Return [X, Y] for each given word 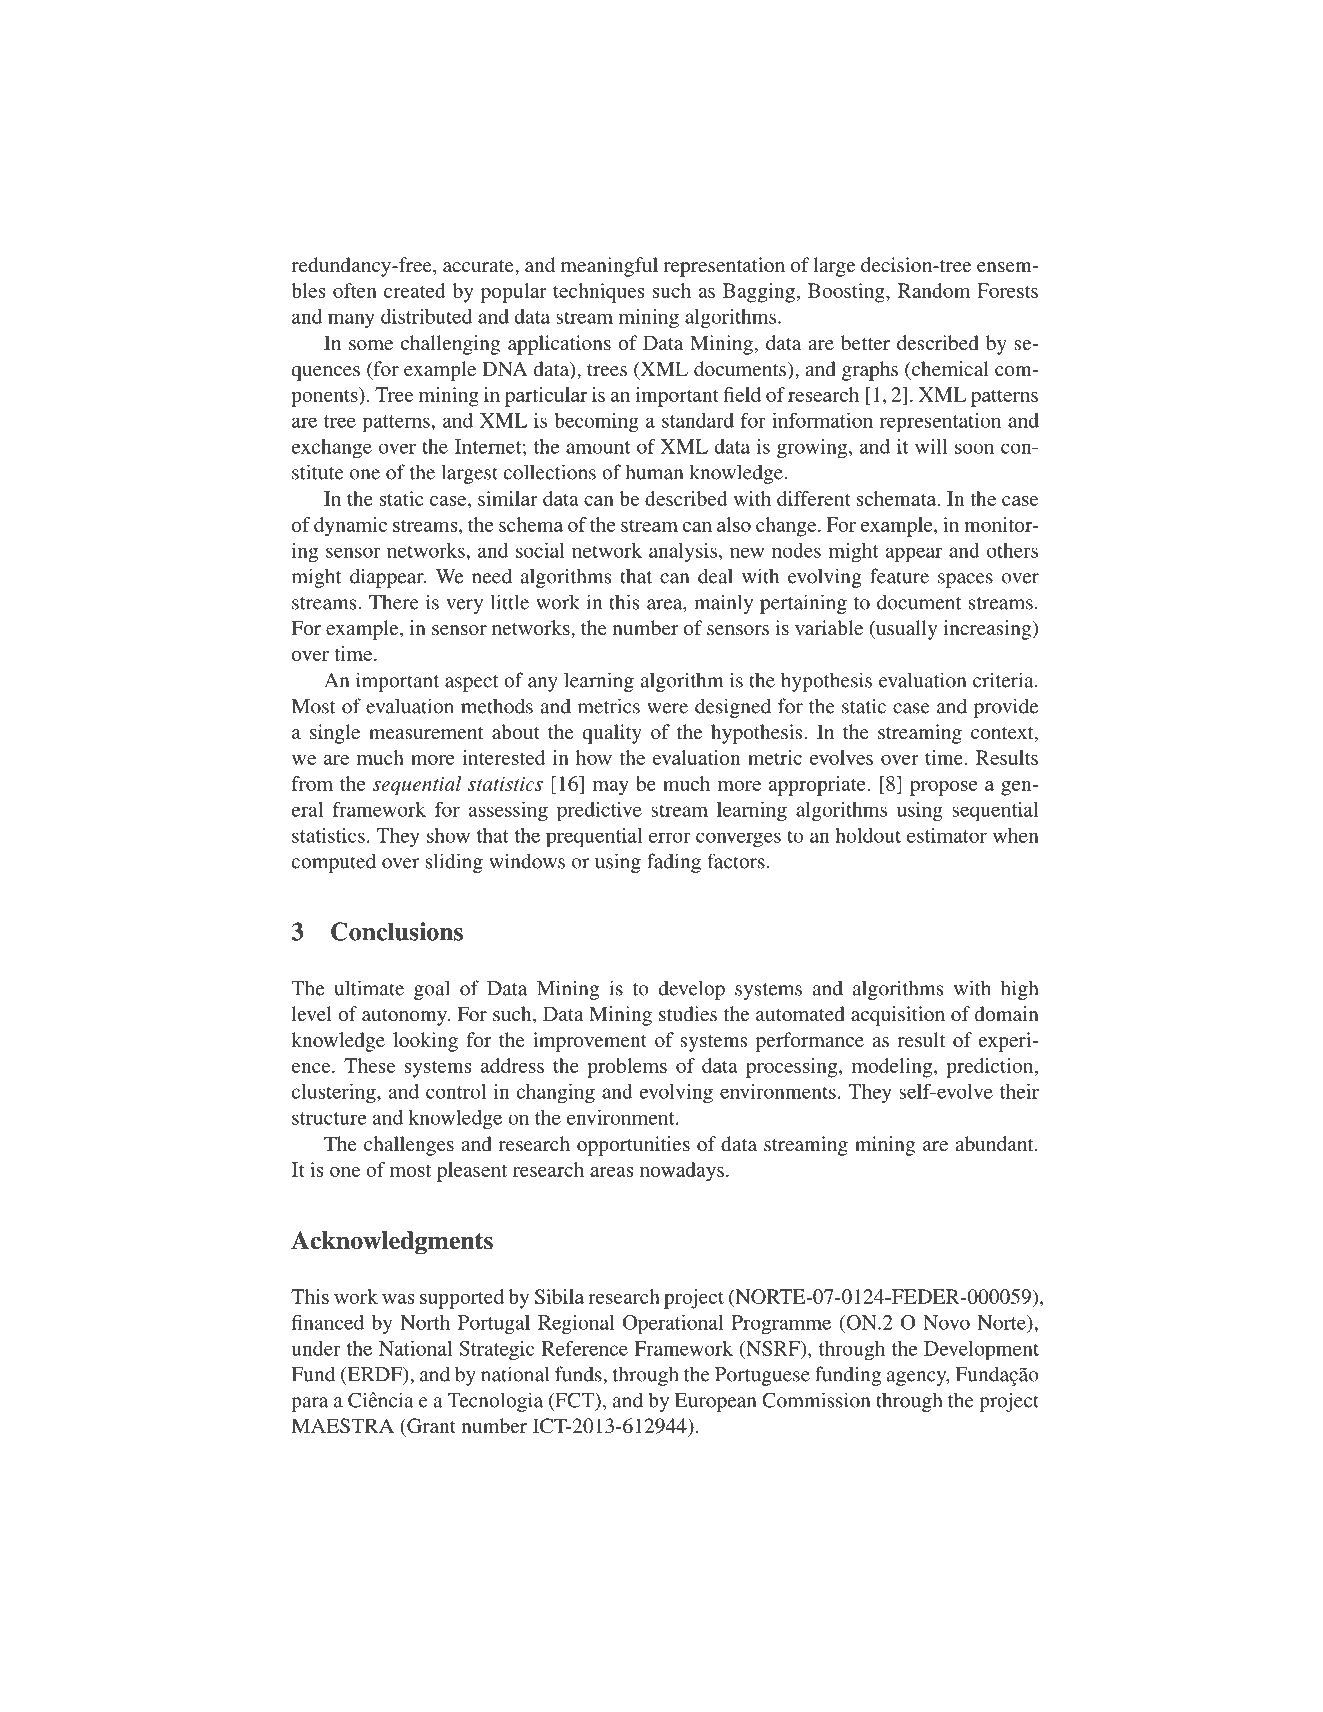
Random [934, 290]
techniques [598, 293]
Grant [430, 1426]
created [415, 290]
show [448, 835]
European [715, 1402]
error [670, 837]
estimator [947, 835]
